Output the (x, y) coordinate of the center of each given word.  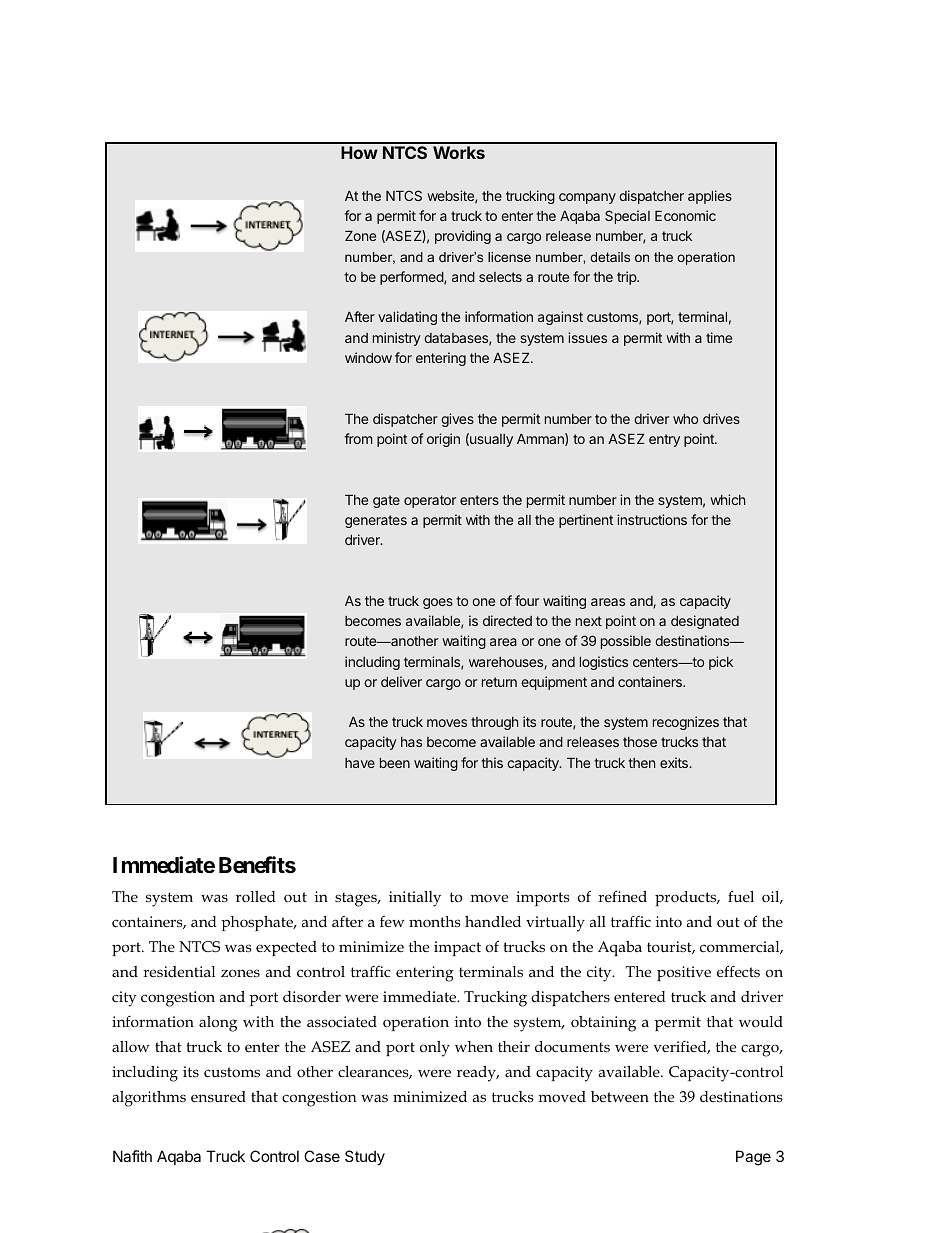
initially (415, 899)
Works (459, 152)
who (685, 419)
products (687, 898)
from (358, 438)
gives (457, 420)
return (499, 682)
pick (721, 663)
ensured (218, 1097)
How (359, 152)
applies (710, 197)
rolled (256, 896)
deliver (401, 681)
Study (365, 1157)
